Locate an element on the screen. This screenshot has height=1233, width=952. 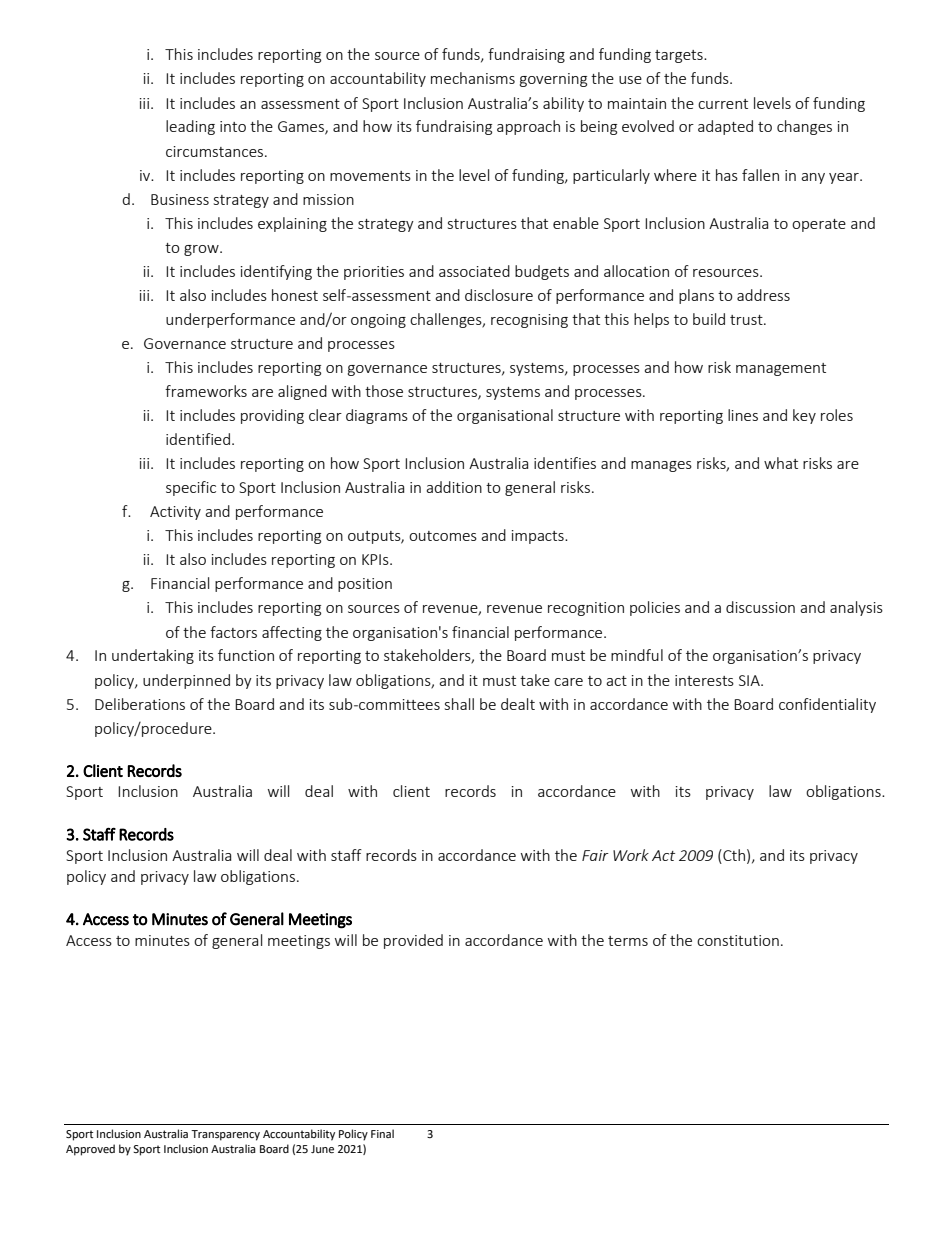
shall is located at coordinates (459, 704).
